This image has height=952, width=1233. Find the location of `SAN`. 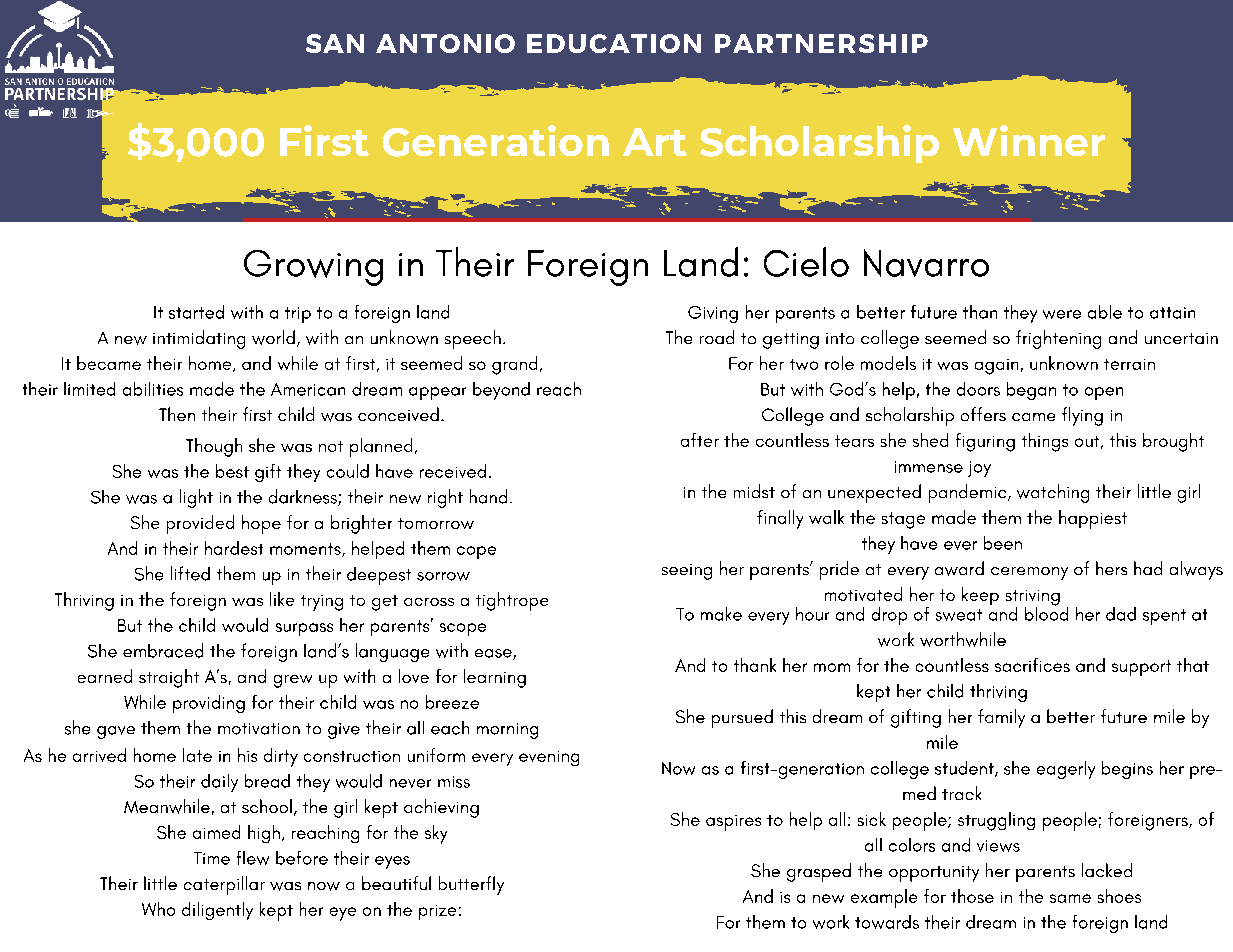

SAN is located at coordinates (335, 43).
